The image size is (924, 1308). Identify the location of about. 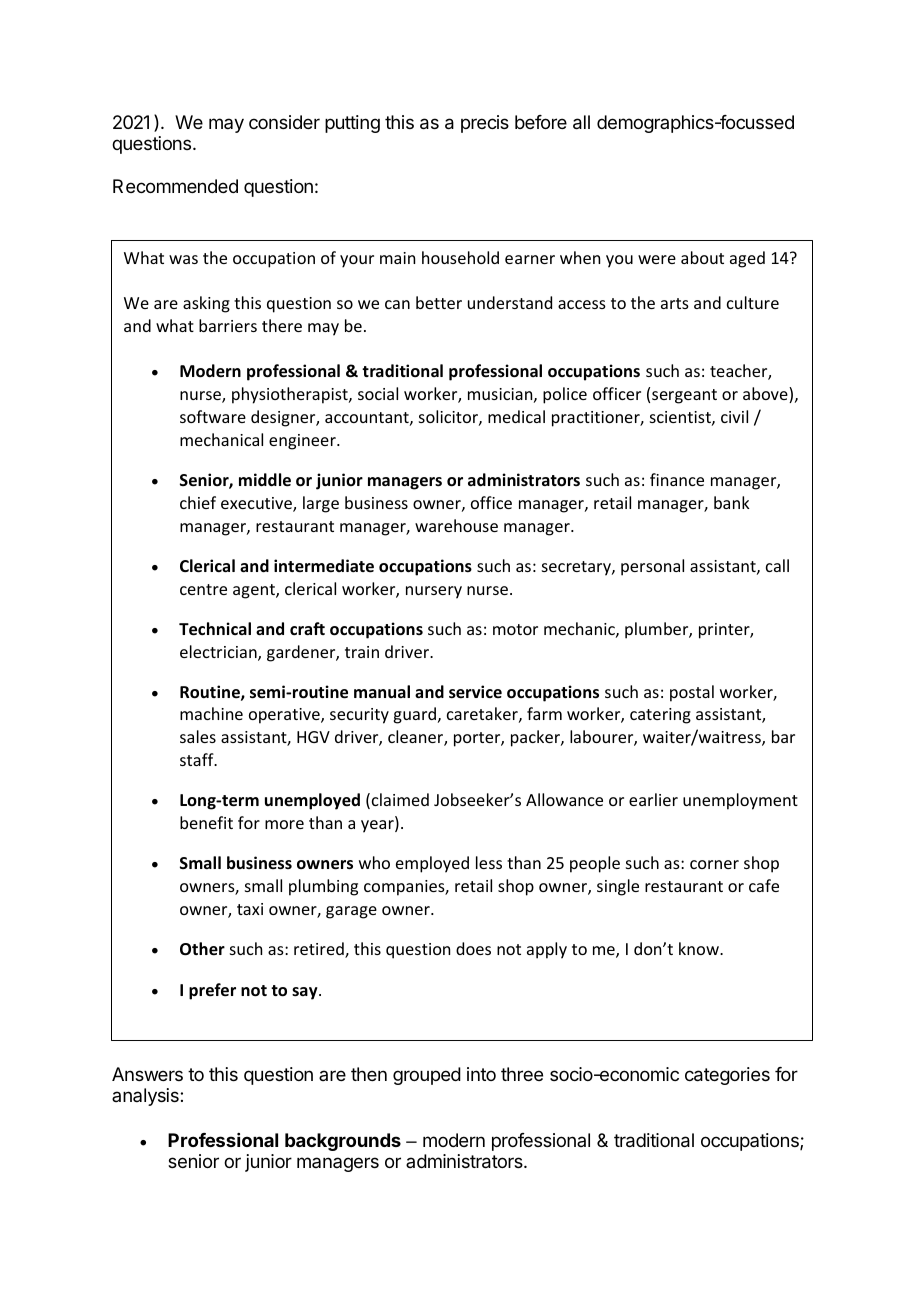
(702, 257).
